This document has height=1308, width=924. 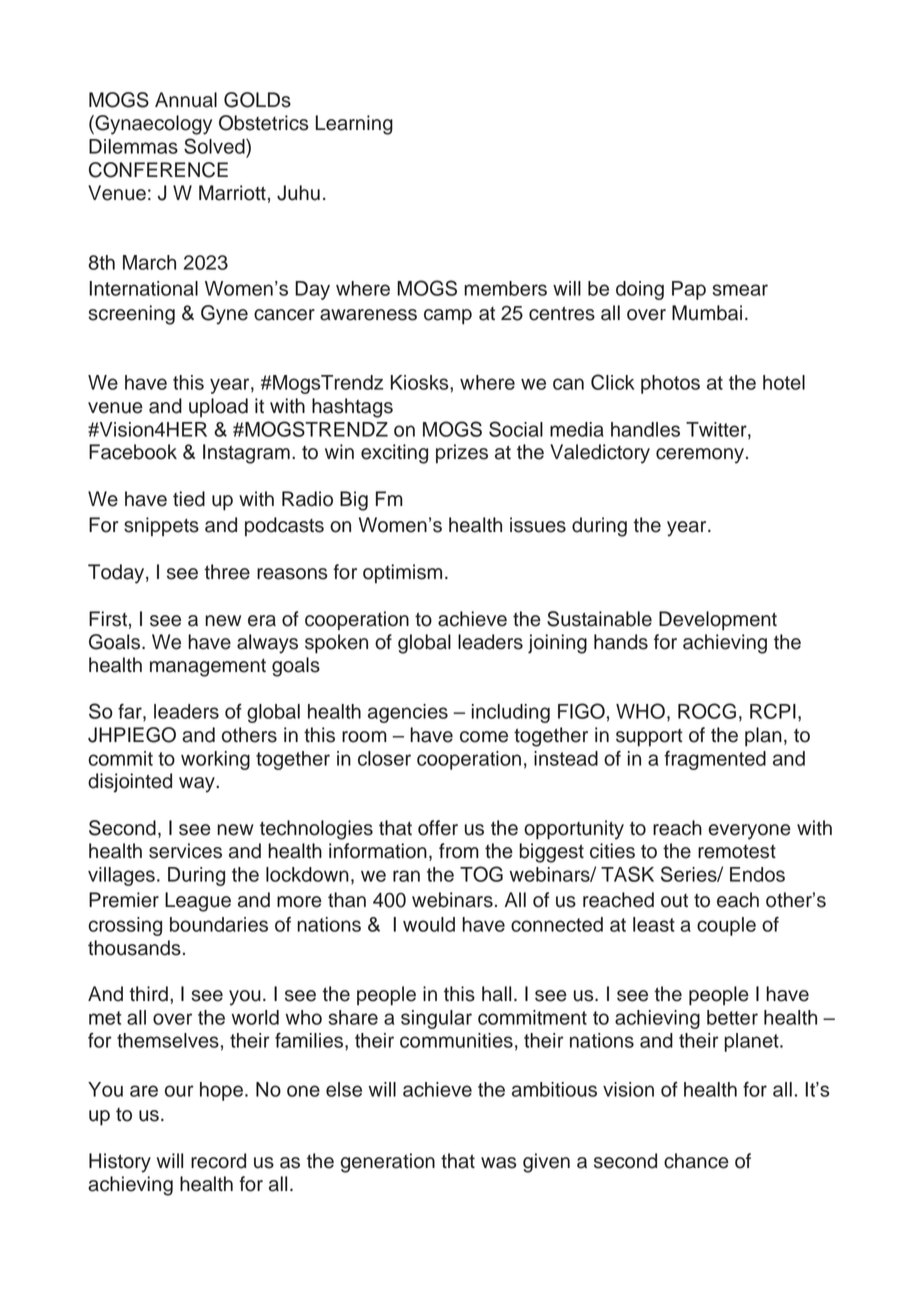 I want to click on offer, so click(x=438, y=828).
